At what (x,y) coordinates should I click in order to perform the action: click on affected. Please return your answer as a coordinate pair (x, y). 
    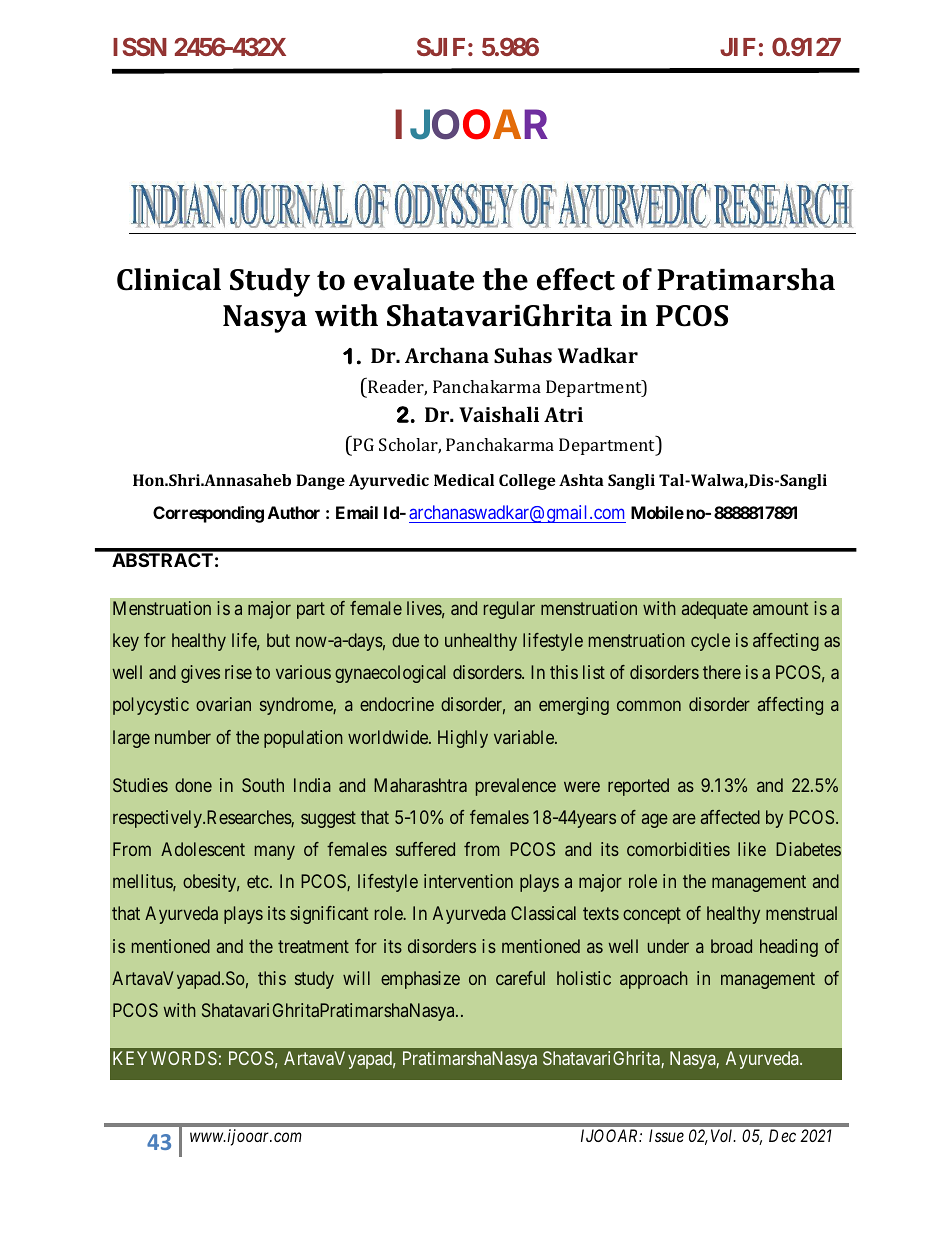
    Looking at the image, I should click on (730, 817).
